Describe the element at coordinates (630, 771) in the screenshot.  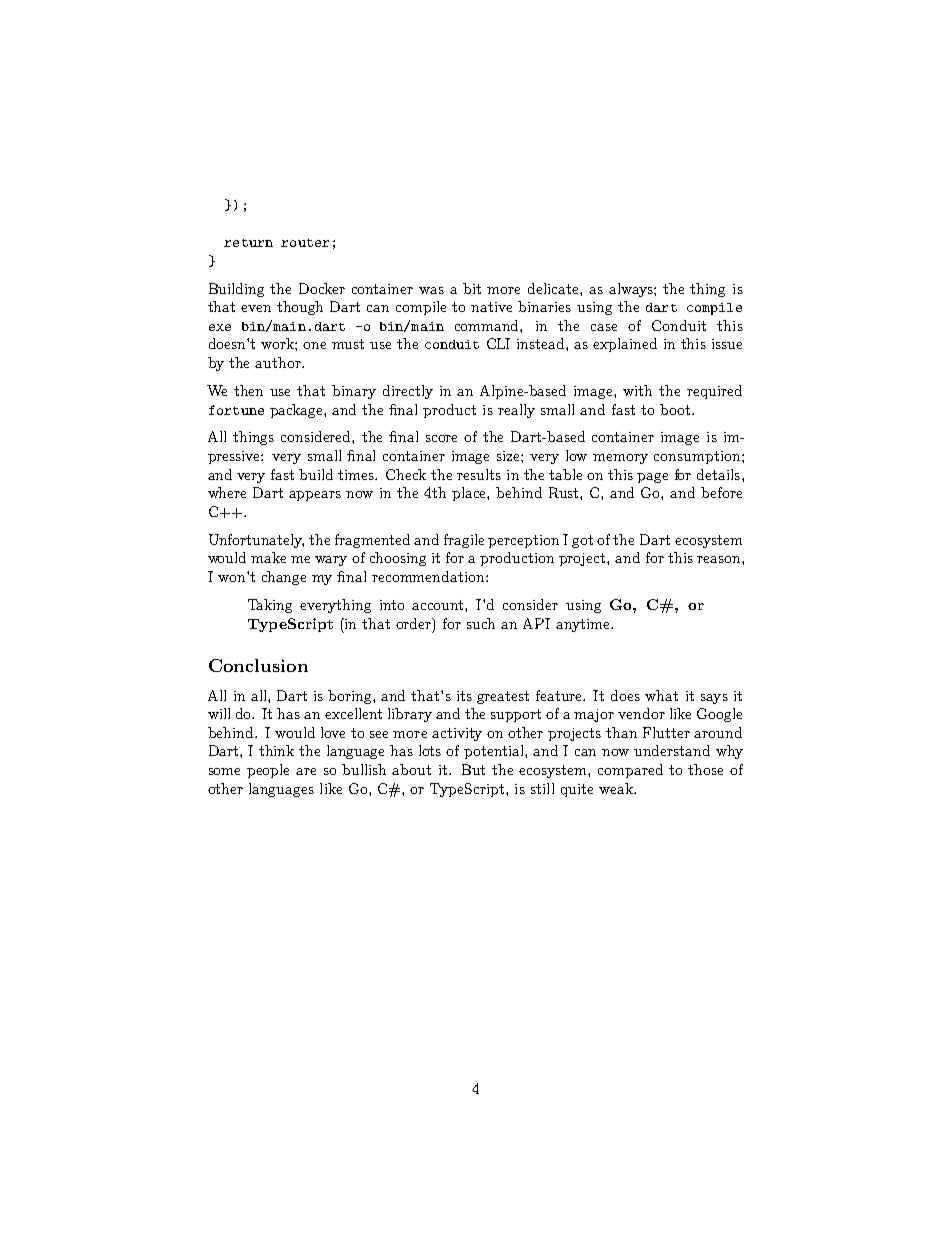
I see `compared` at that location.
